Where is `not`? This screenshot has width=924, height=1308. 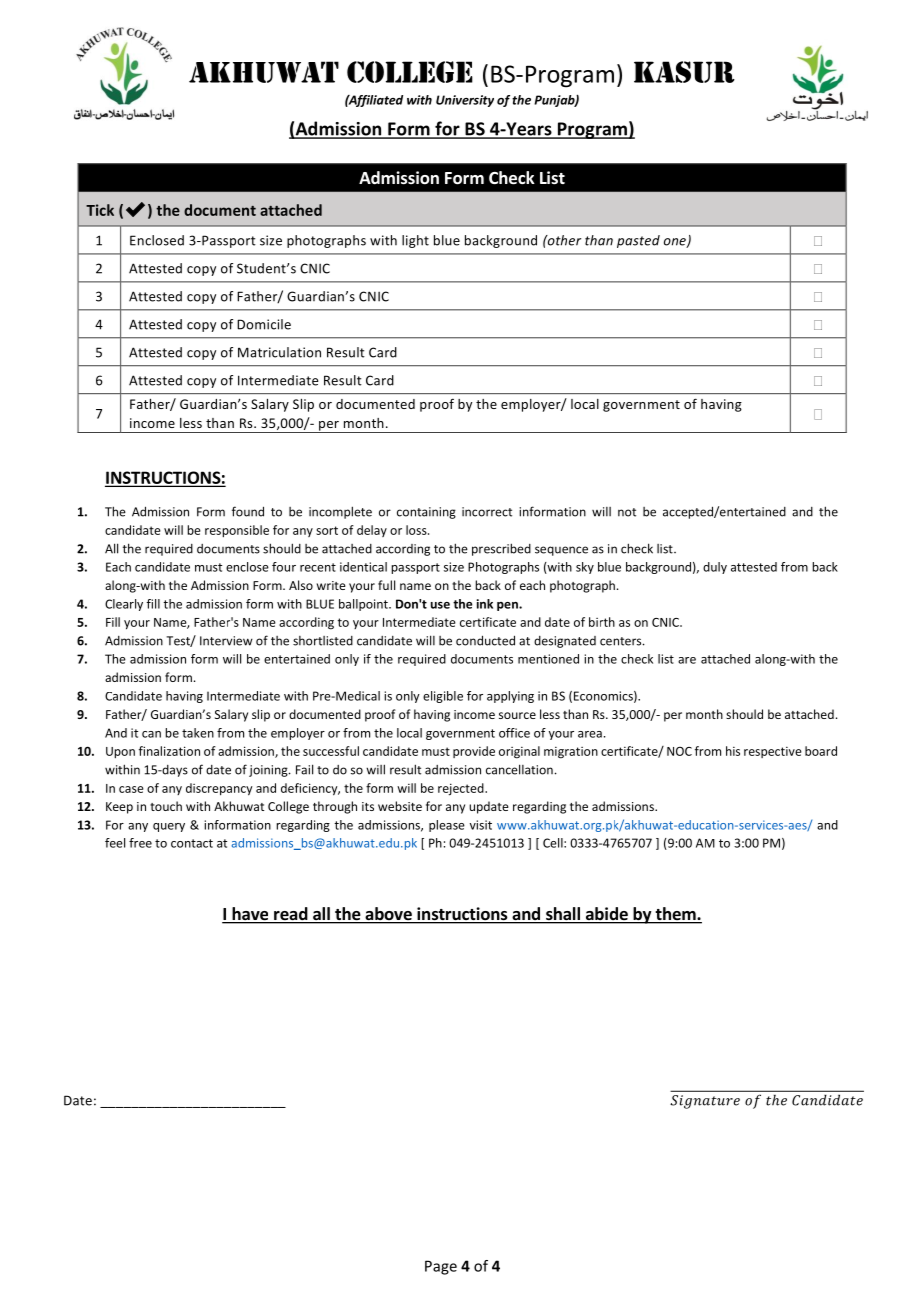 not is located at coordinates (627, 512).
